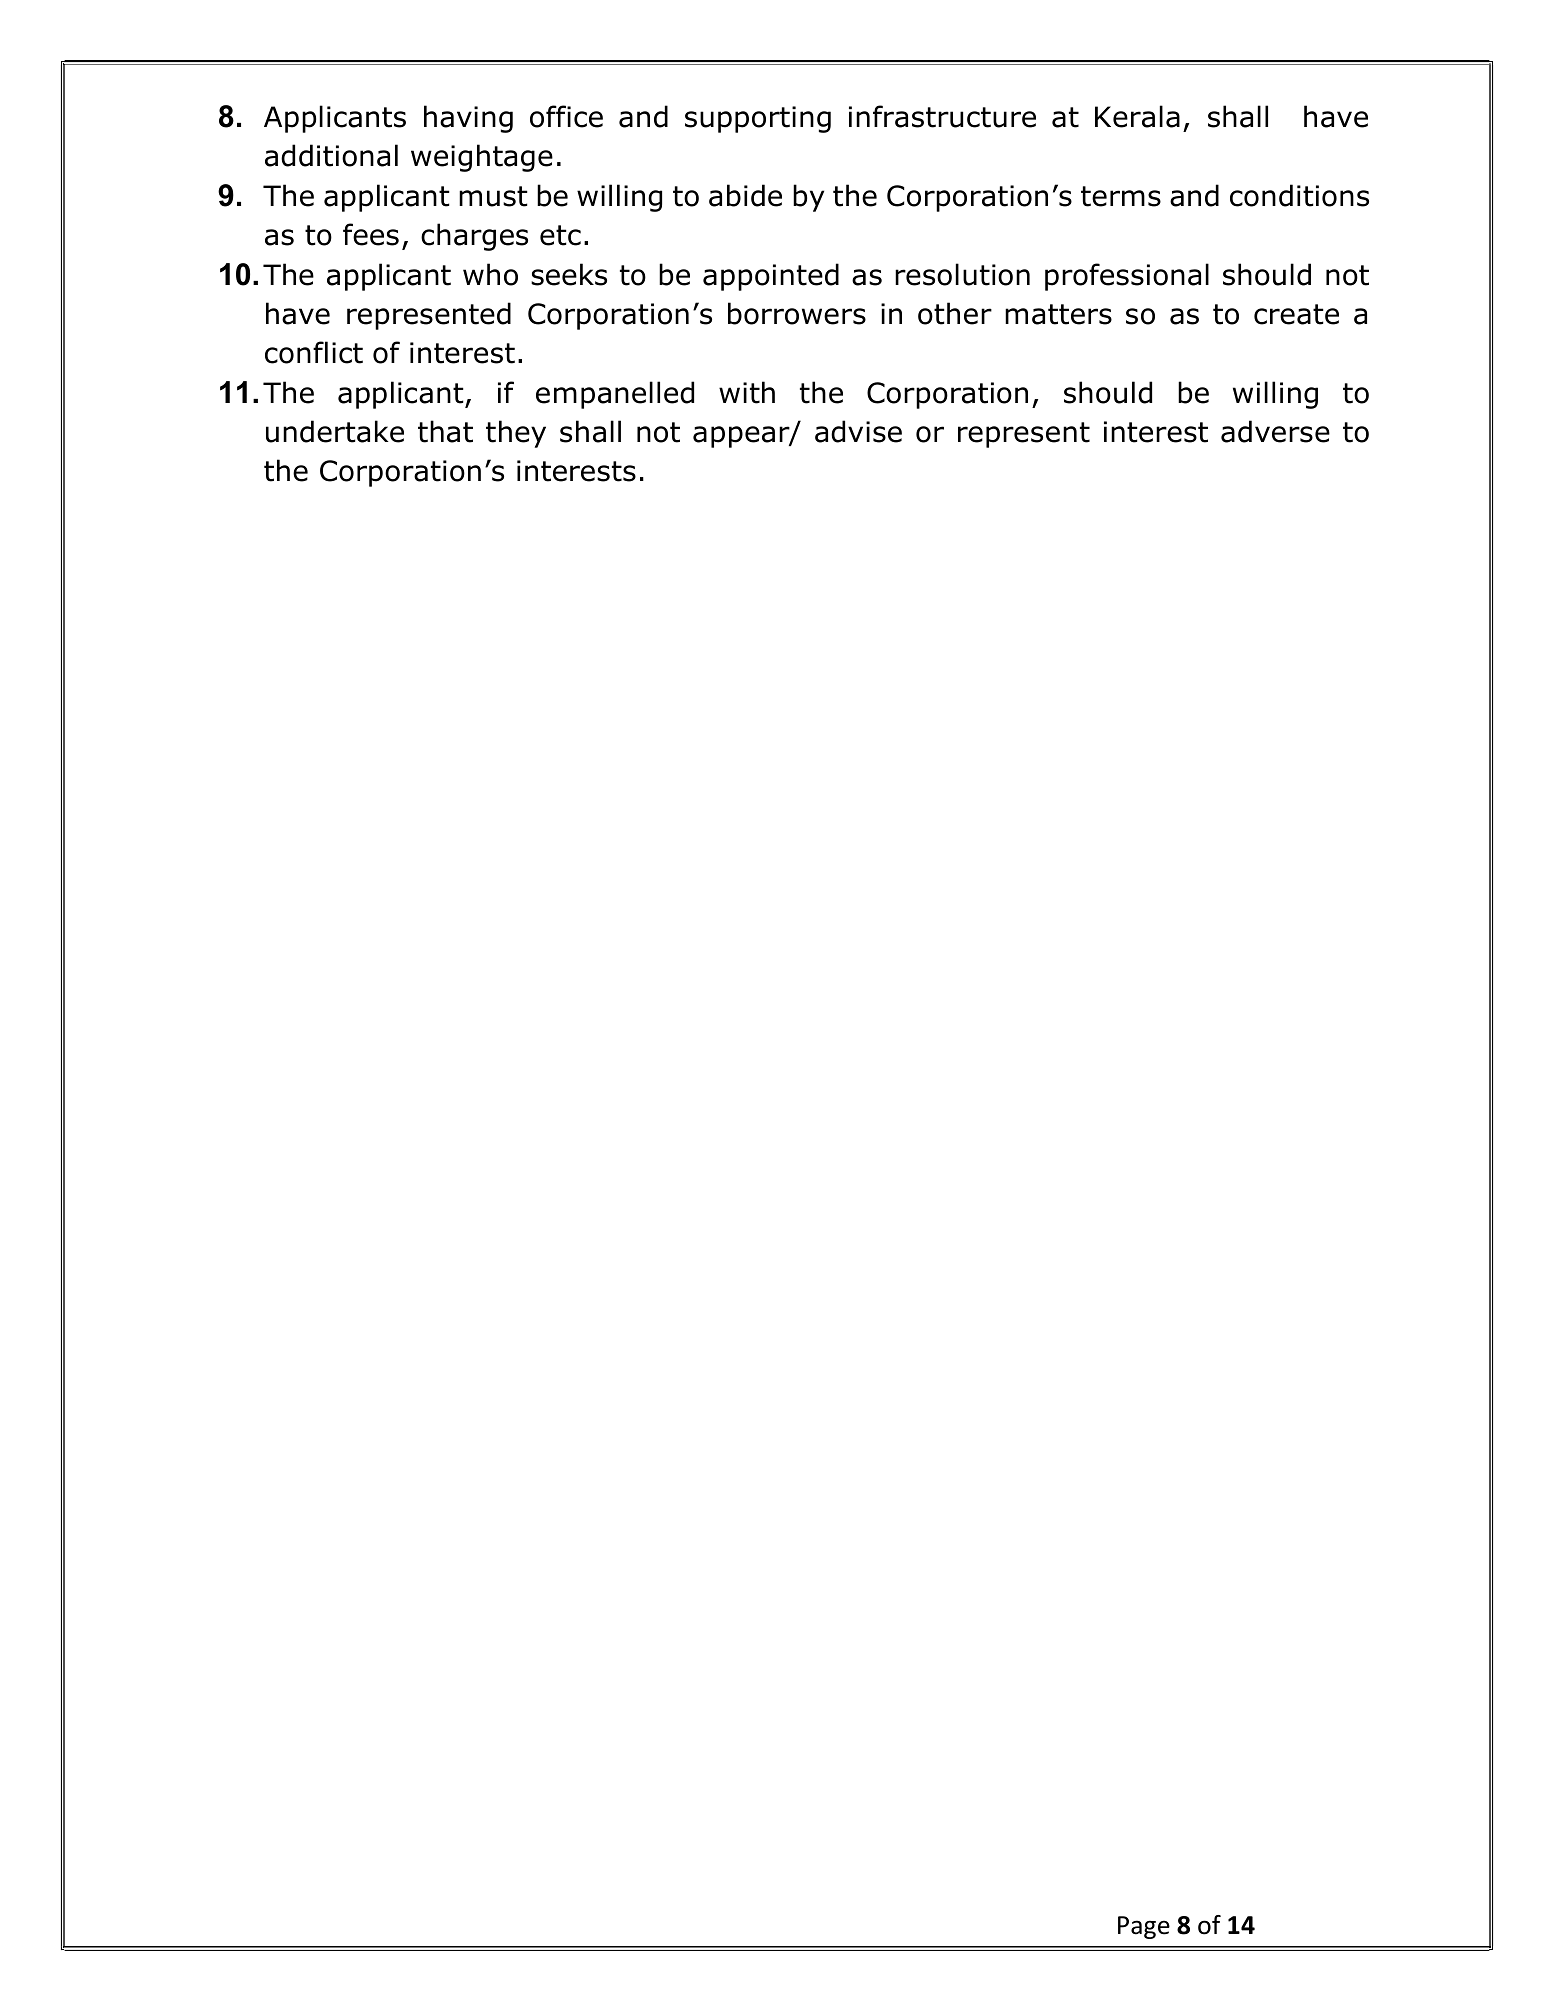 Image resolution: width=1554 pixels, height=2011 pixels. What do you see at coordinates (745, 195) in the document?
I see `abide` at bounding box center [745, 195].
